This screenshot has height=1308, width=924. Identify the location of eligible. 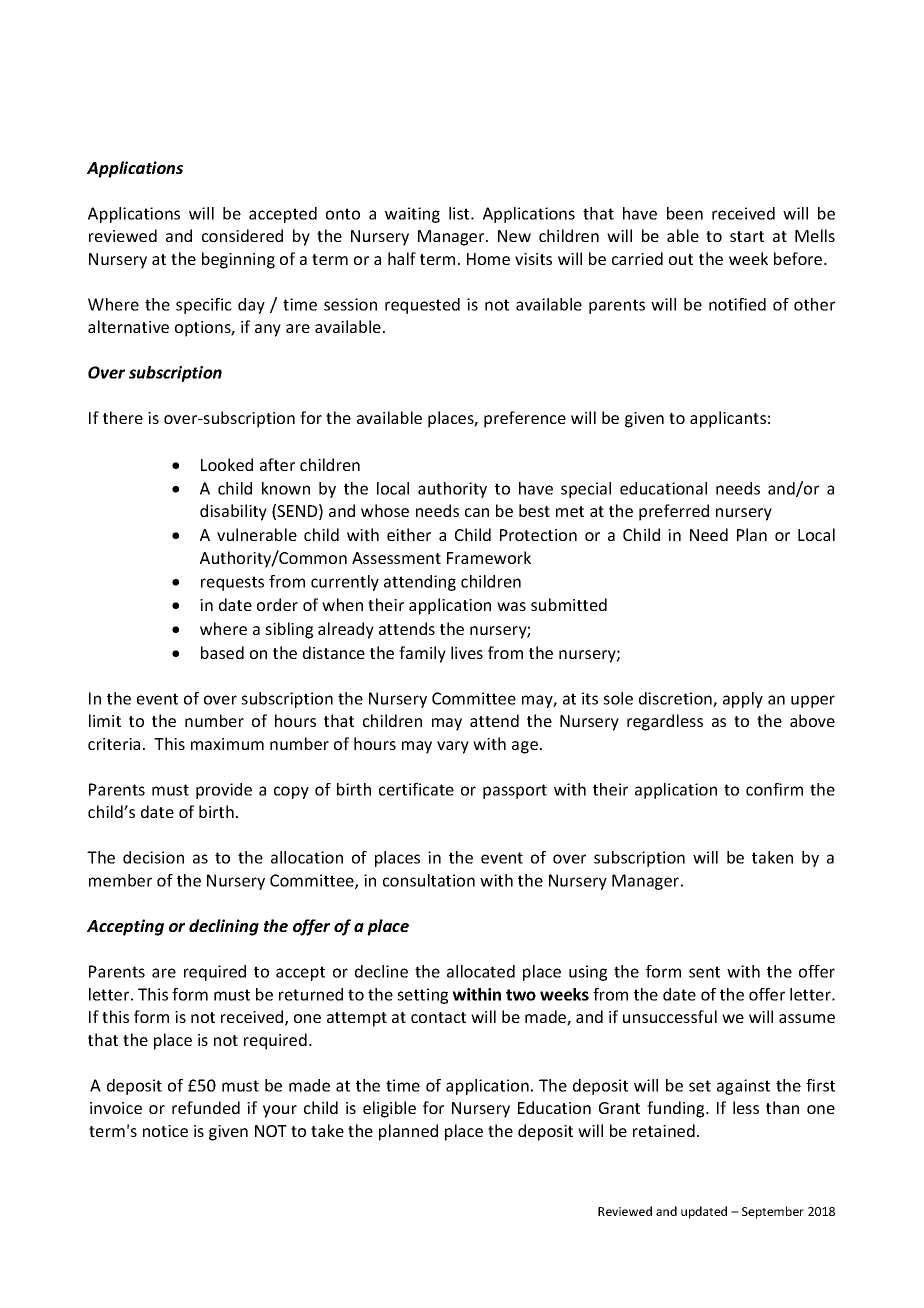
(389, 1109).
